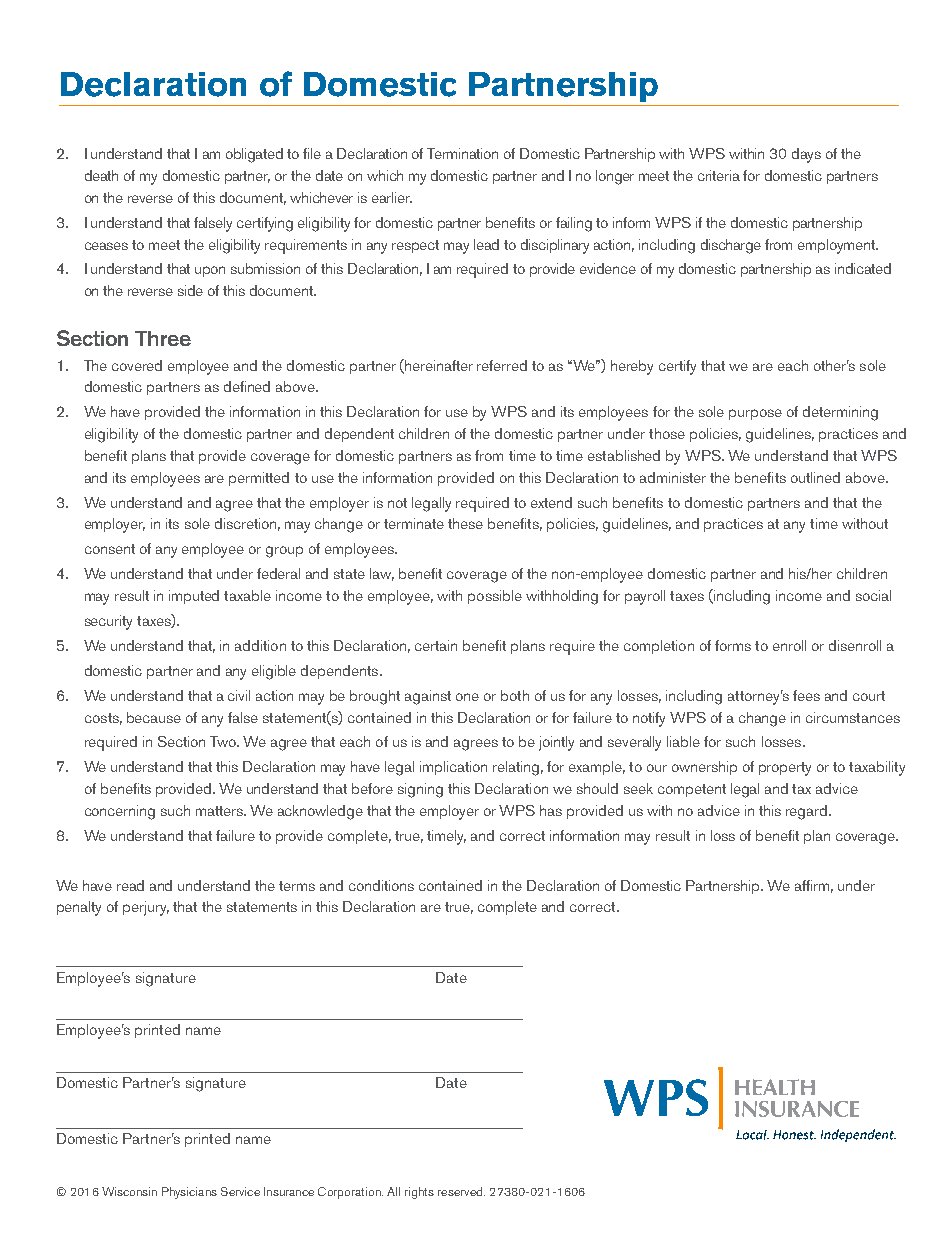 Image resolution: width=952 pixels, height=1233 pixels. Describe the element at coordinates (806, 155) in the page. I see `days` at that location.
